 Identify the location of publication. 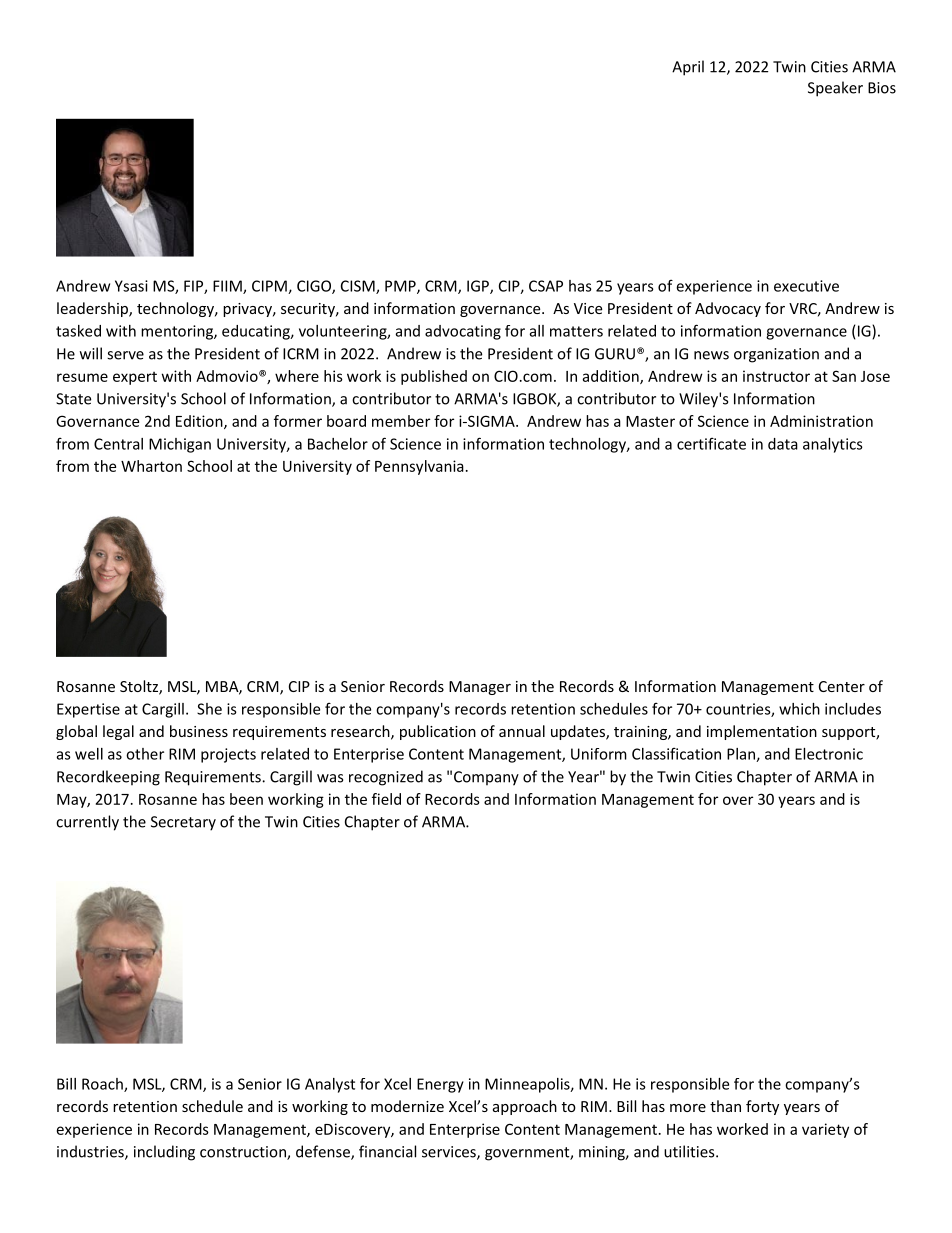
(438, 732).
